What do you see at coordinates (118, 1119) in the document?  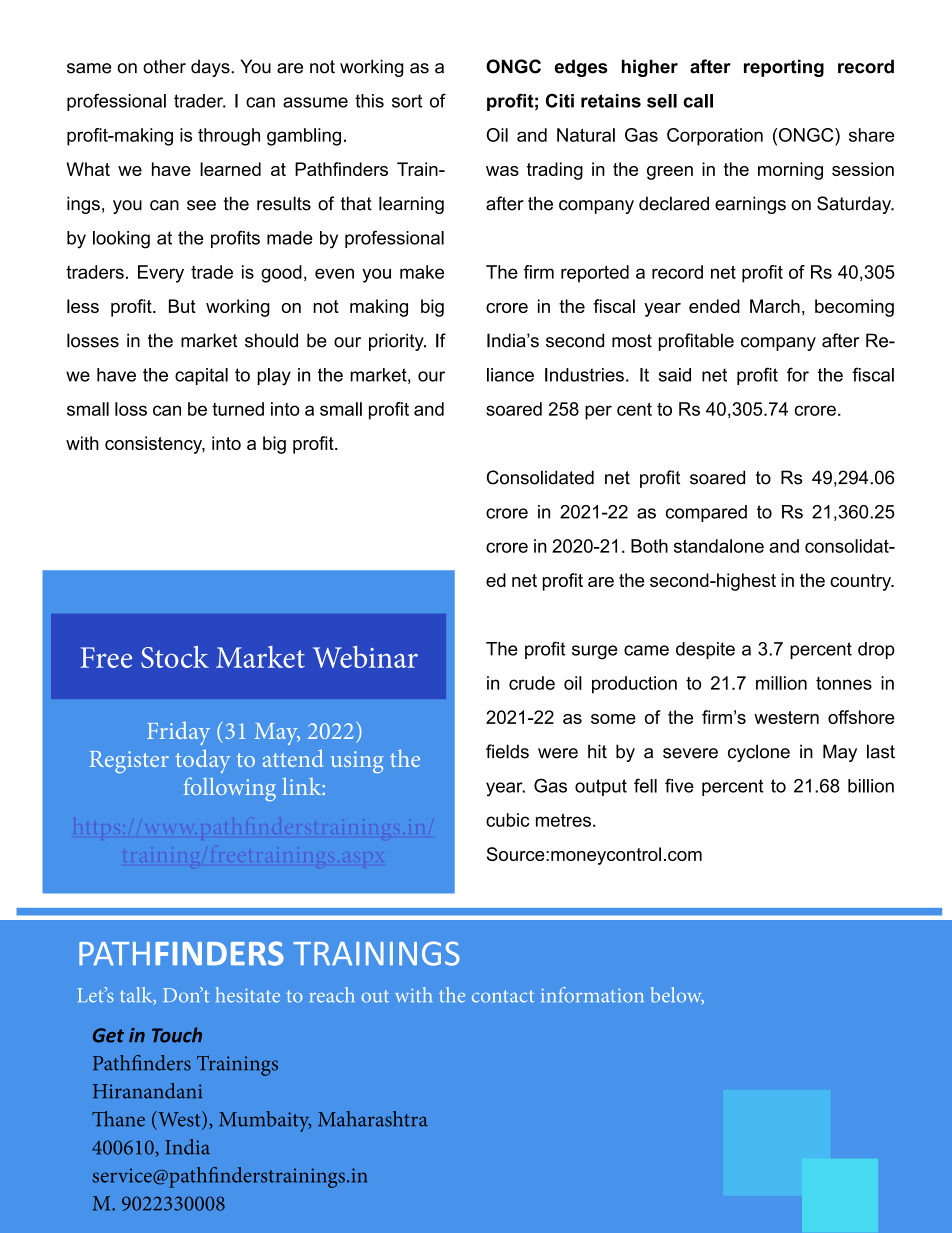 I see `Thane` at bounding box center [118, 1119].
